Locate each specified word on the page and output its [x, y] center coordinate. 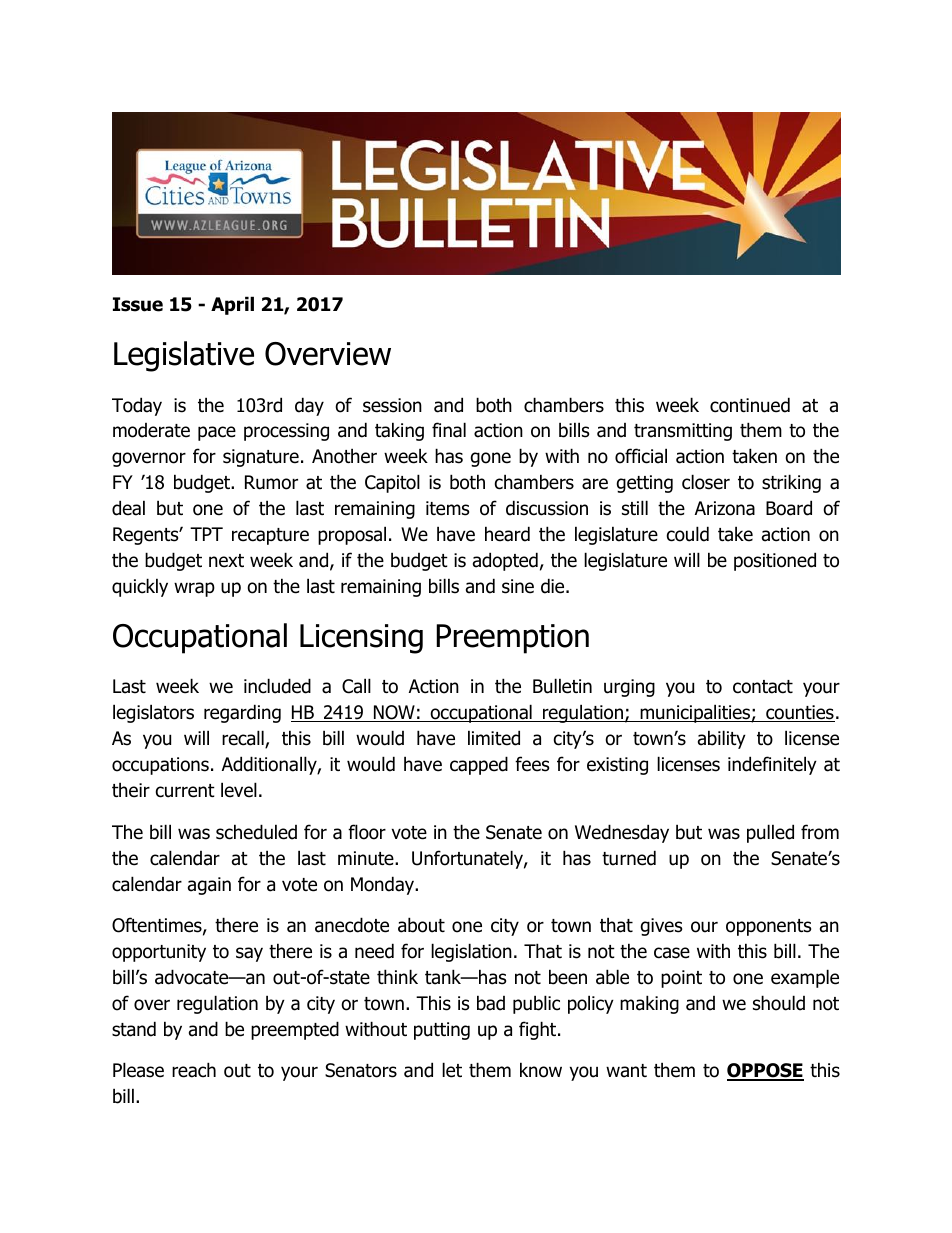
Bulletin [562, 686]
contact [763, 687]
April [232, 305]
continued [750, 405]
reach [194, 1070]
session [392, 405]
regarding [242, 713]
